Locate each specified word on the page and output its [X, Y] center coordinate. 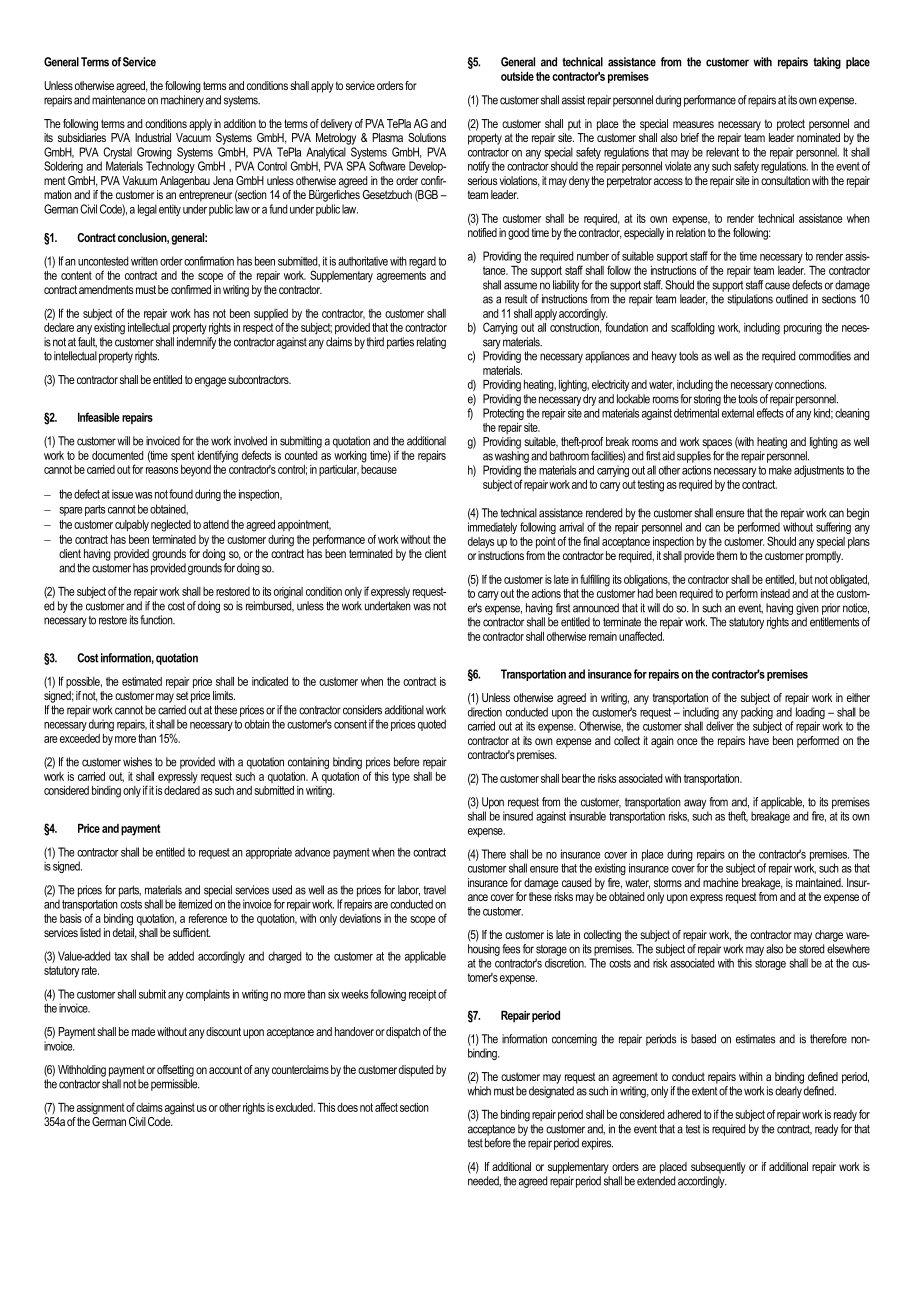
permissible [175, 1085]
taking [827, 63]
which [479, 1091]
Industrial [153, 137]
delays [481, 543]
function [157, 620]
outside [517, 76]
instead [775, 593]
